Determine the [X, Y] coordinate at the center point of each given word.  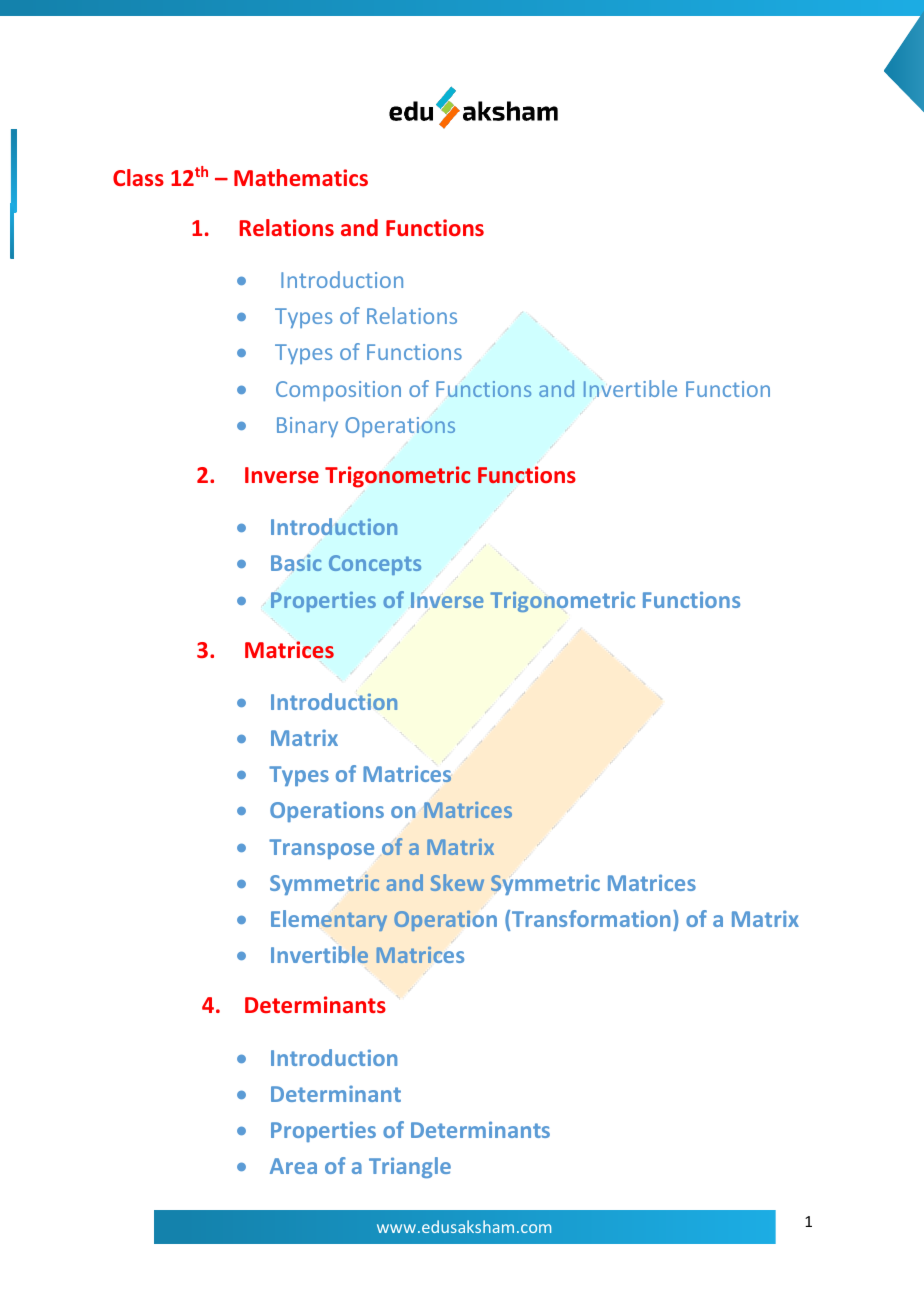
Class [138, 177]
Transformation [591, 918]
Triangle [410, 1167]
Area [293, 1166]
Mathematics [301, 177]
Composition [338, 391]
